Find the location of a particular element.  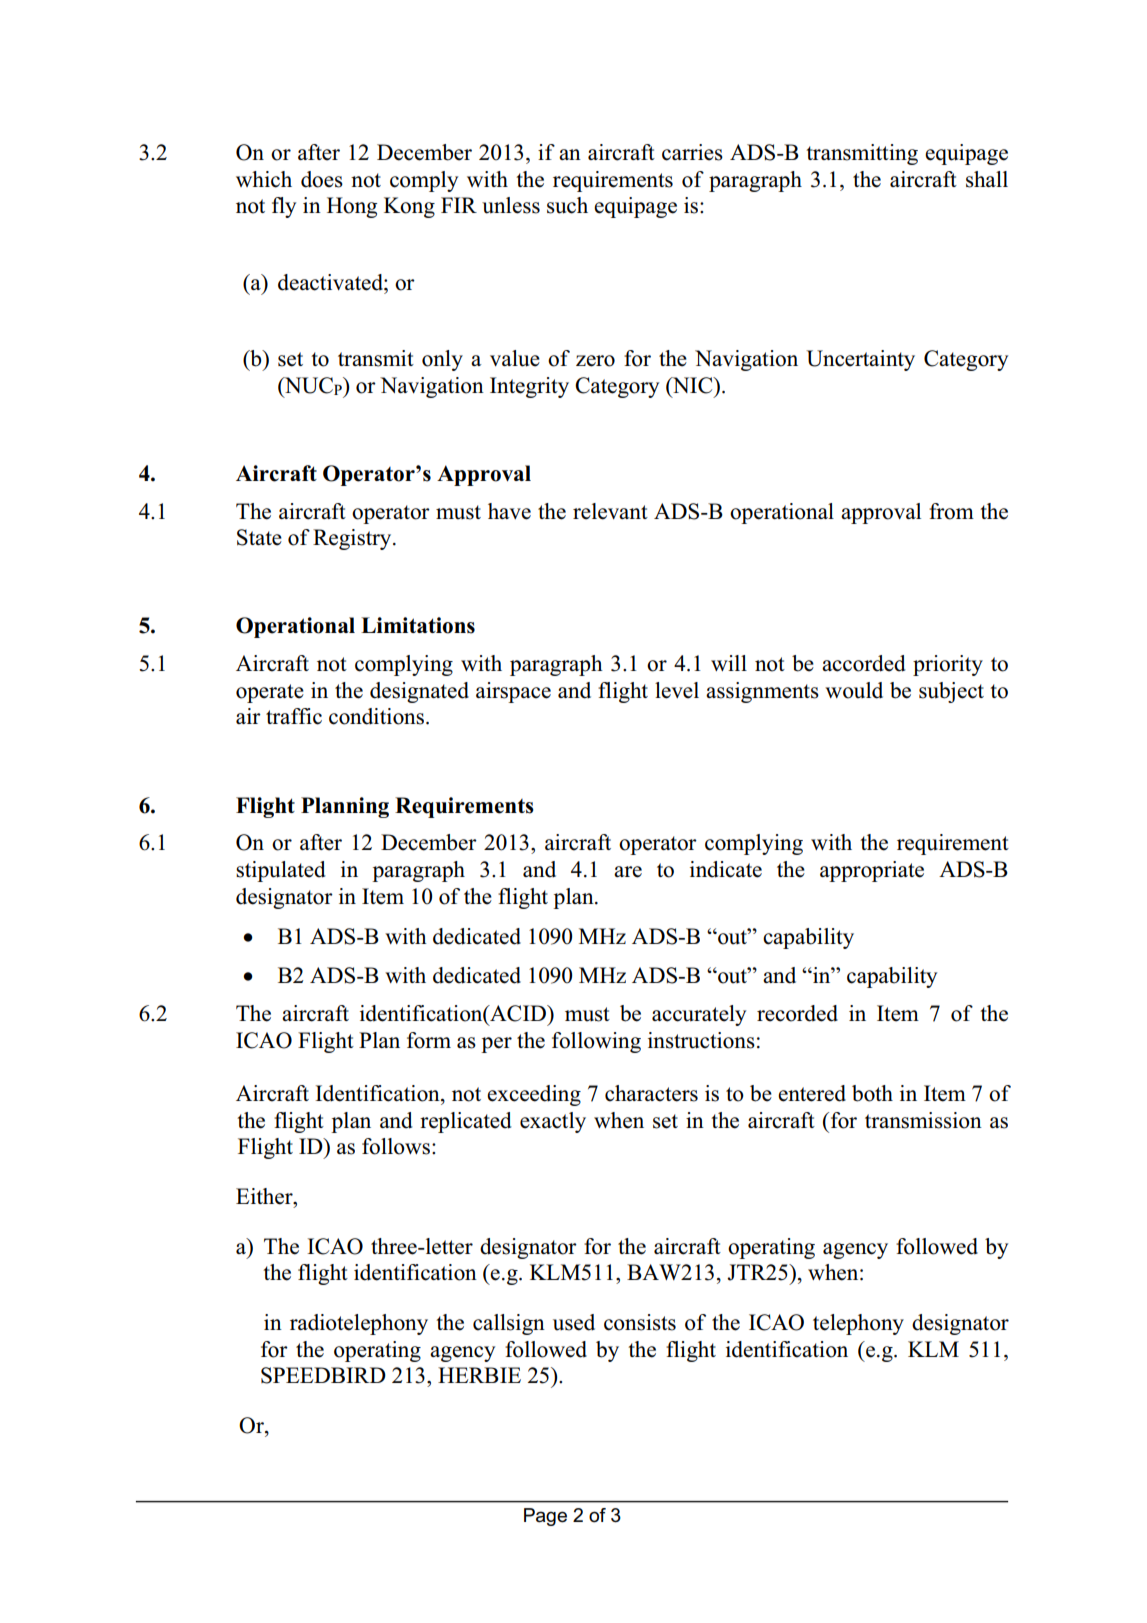

conditions is located at coordinates (378, 716).
